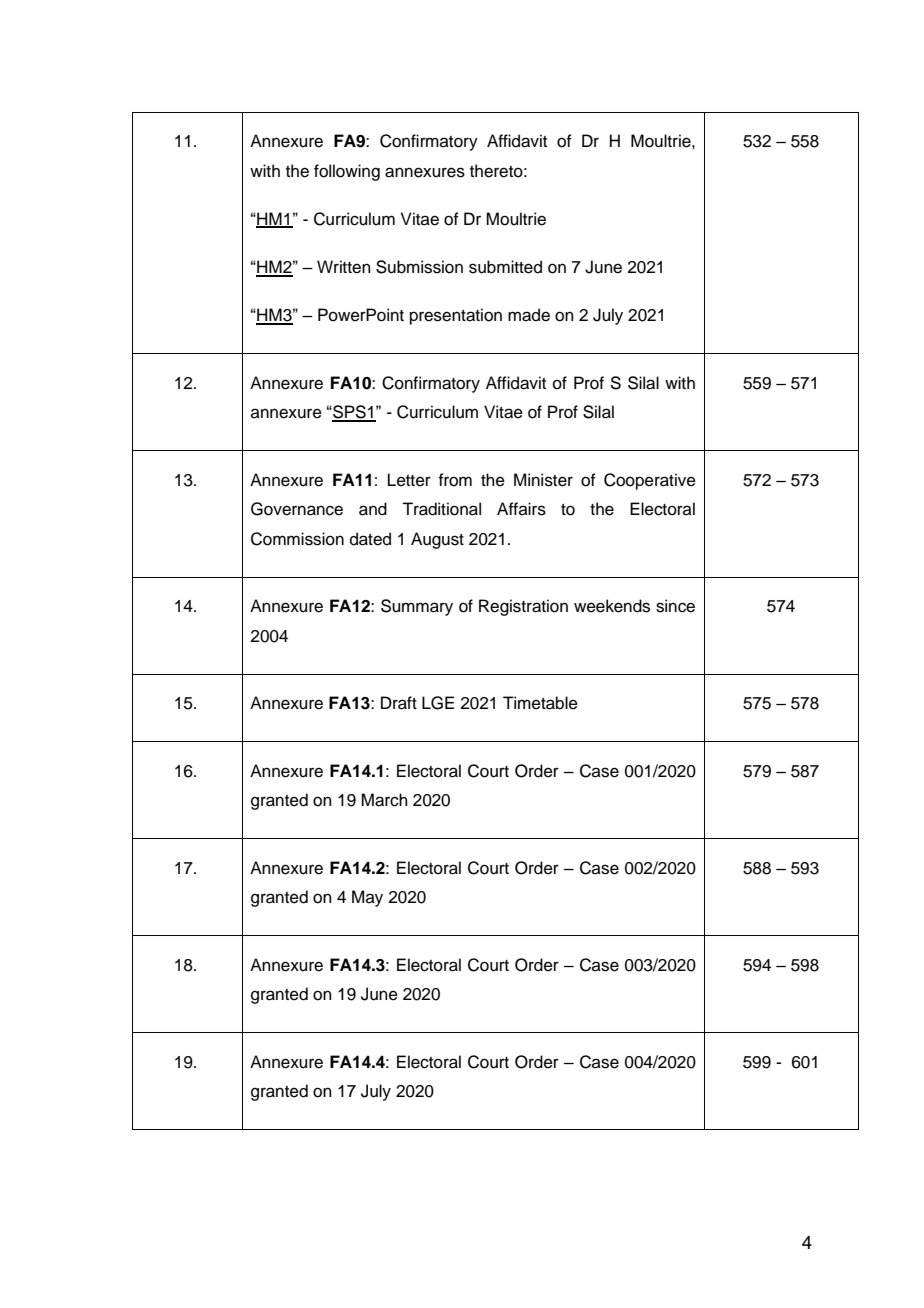 The width and height of the document is (924, 1308). Describe the element at coordinates (384, 800) in the document. I see `March` at that location.
